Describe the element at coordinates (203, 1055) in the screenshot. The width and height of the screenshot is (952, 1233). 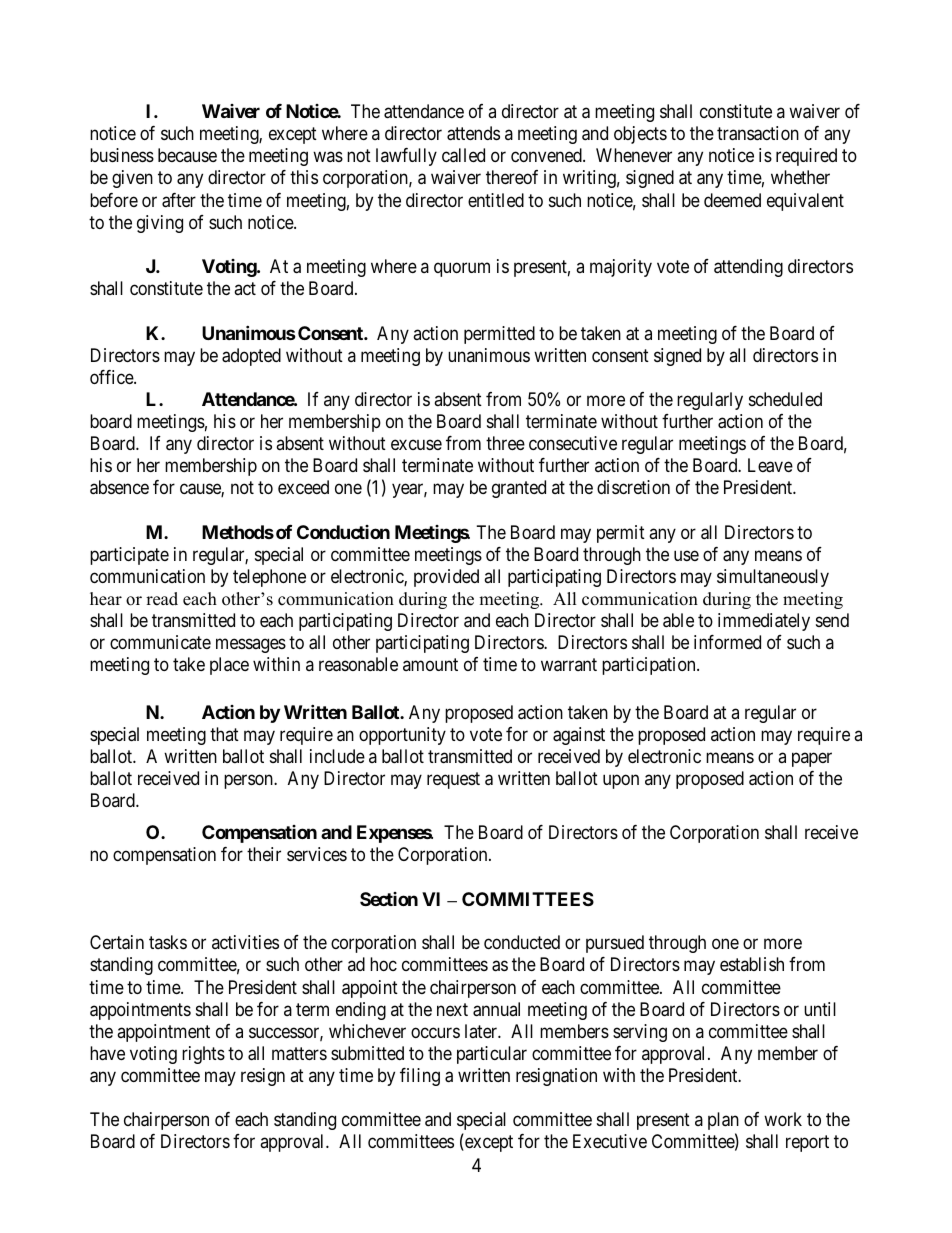
I see `rights` at that location.
